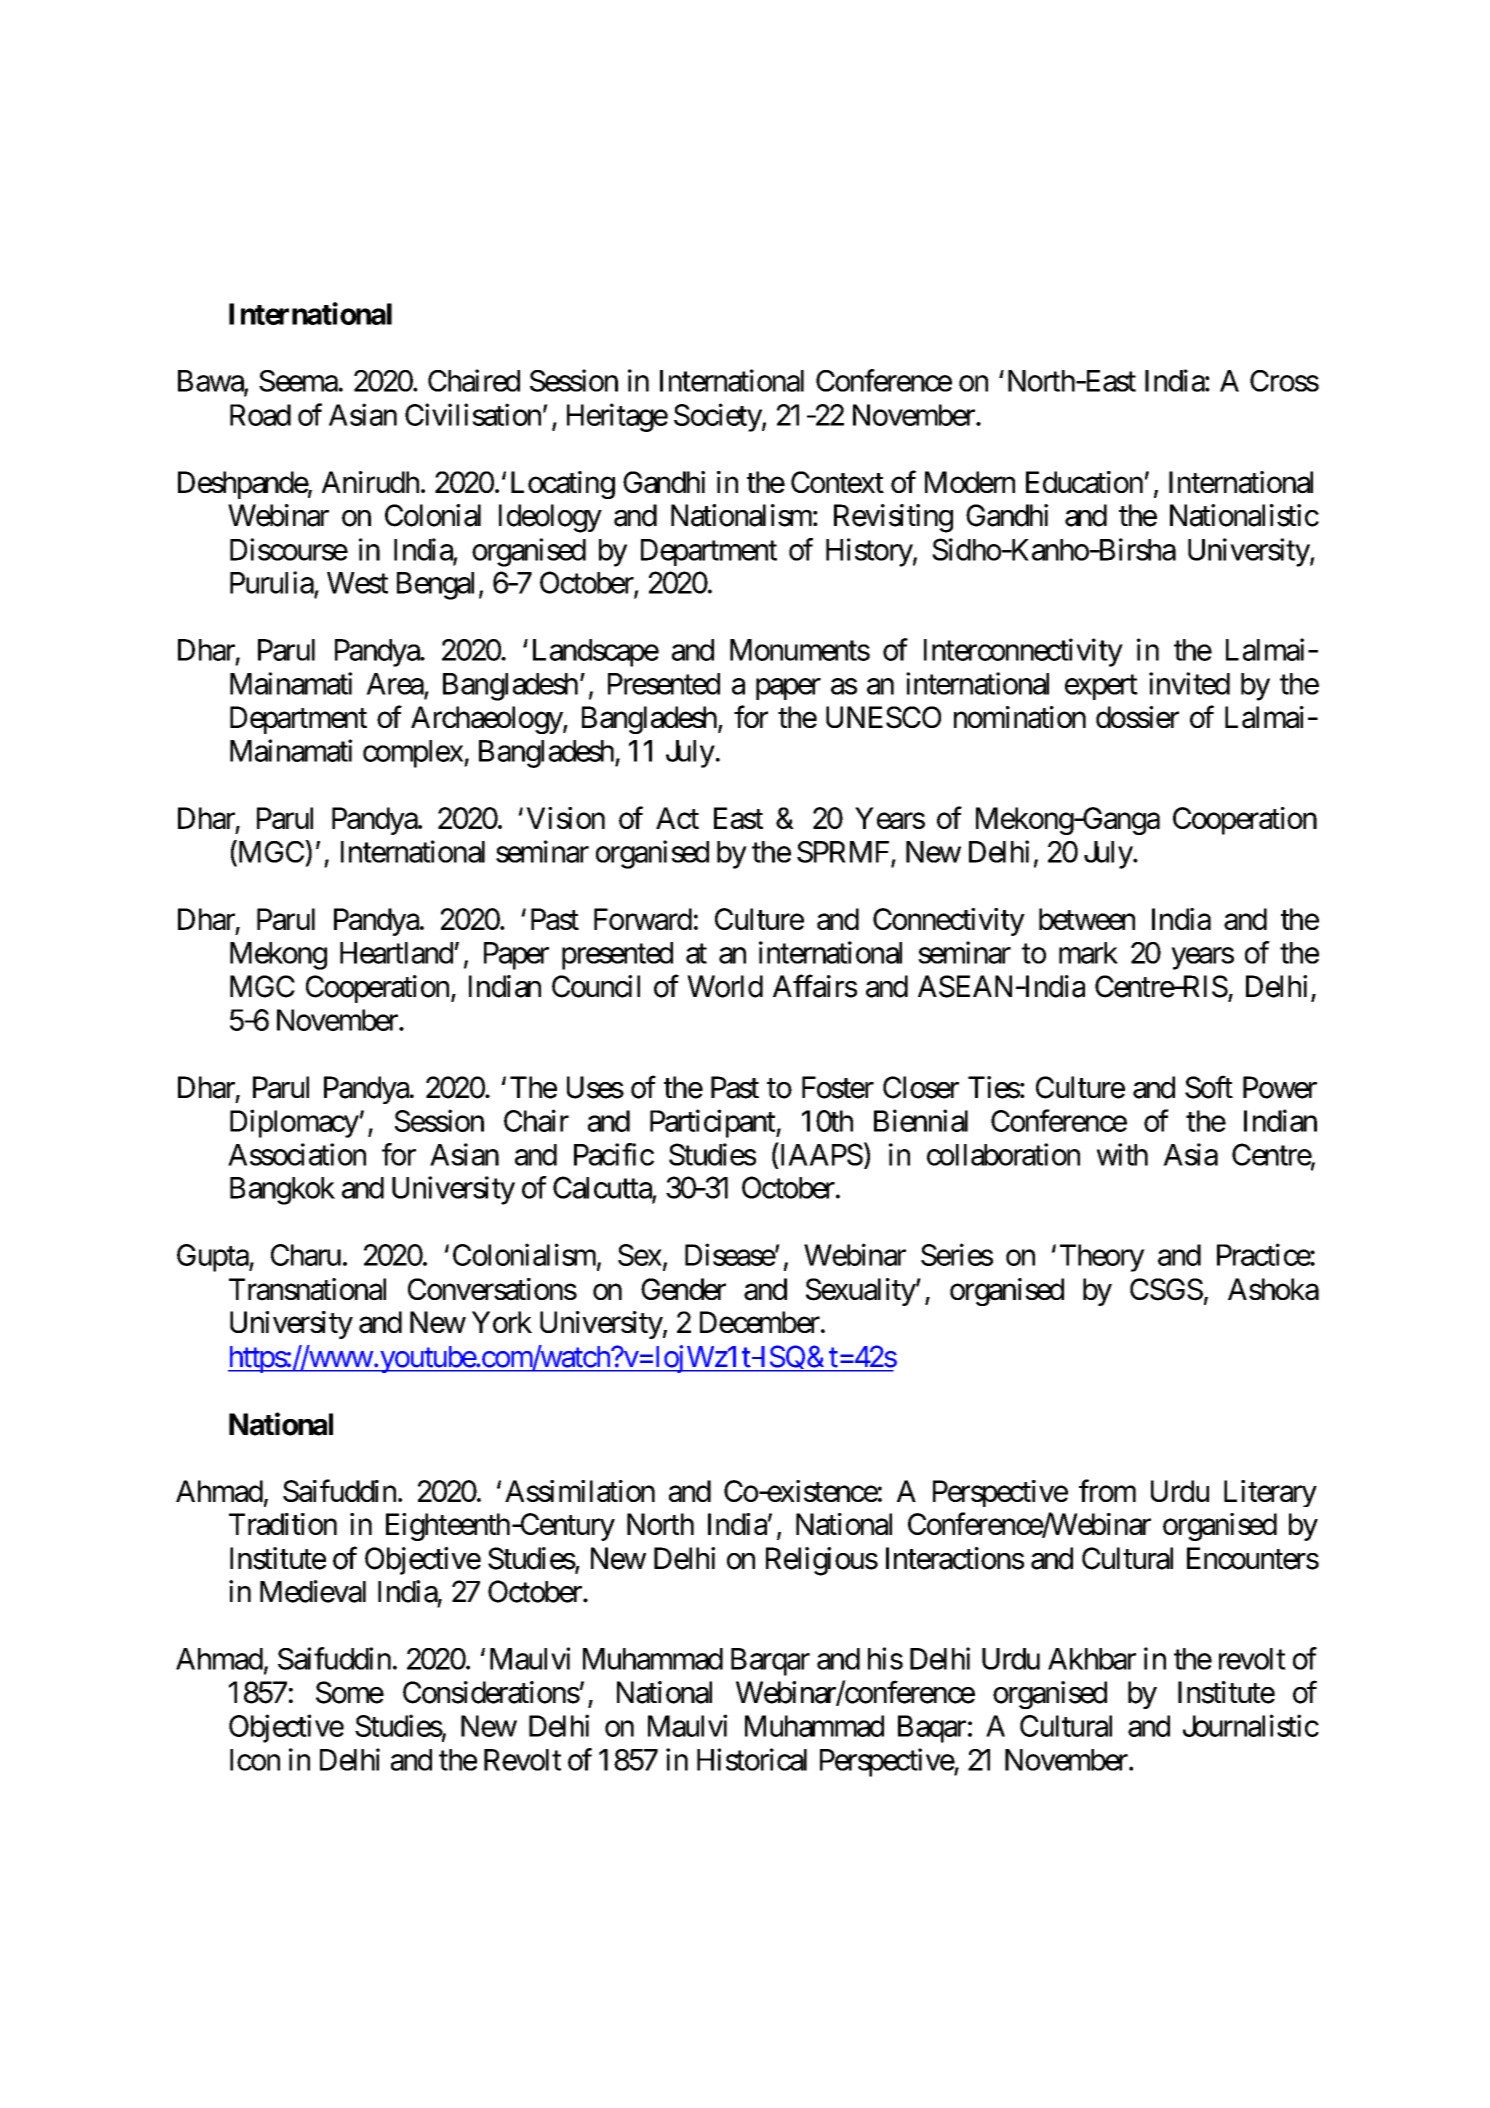 This document has height=2108, width=1490. Describe the element at coordinates (643, 919) in the document. I see `Forward` at that location.
